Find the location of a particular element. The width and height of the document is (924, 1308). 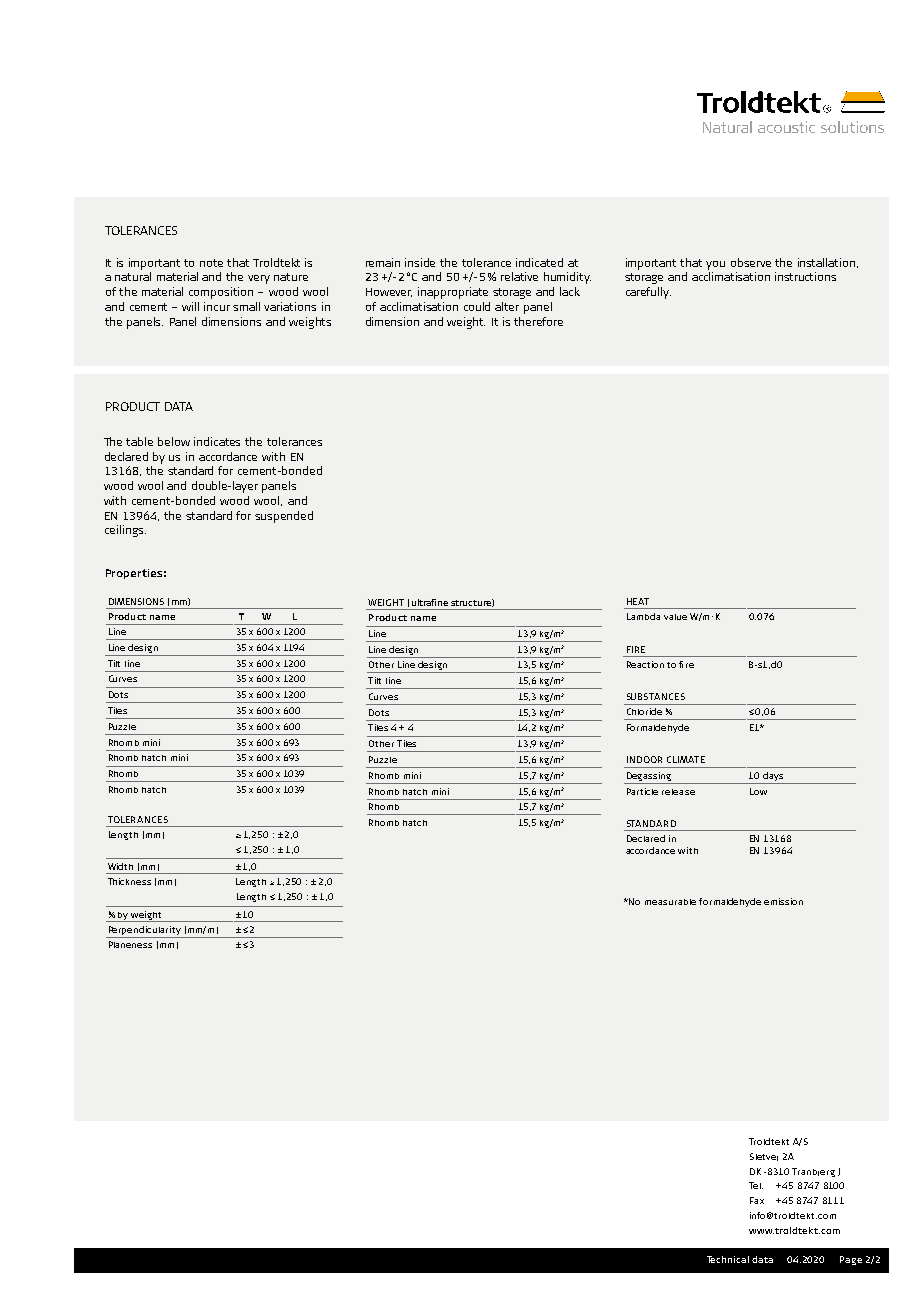

composition is located at coordinates (221, 293).
